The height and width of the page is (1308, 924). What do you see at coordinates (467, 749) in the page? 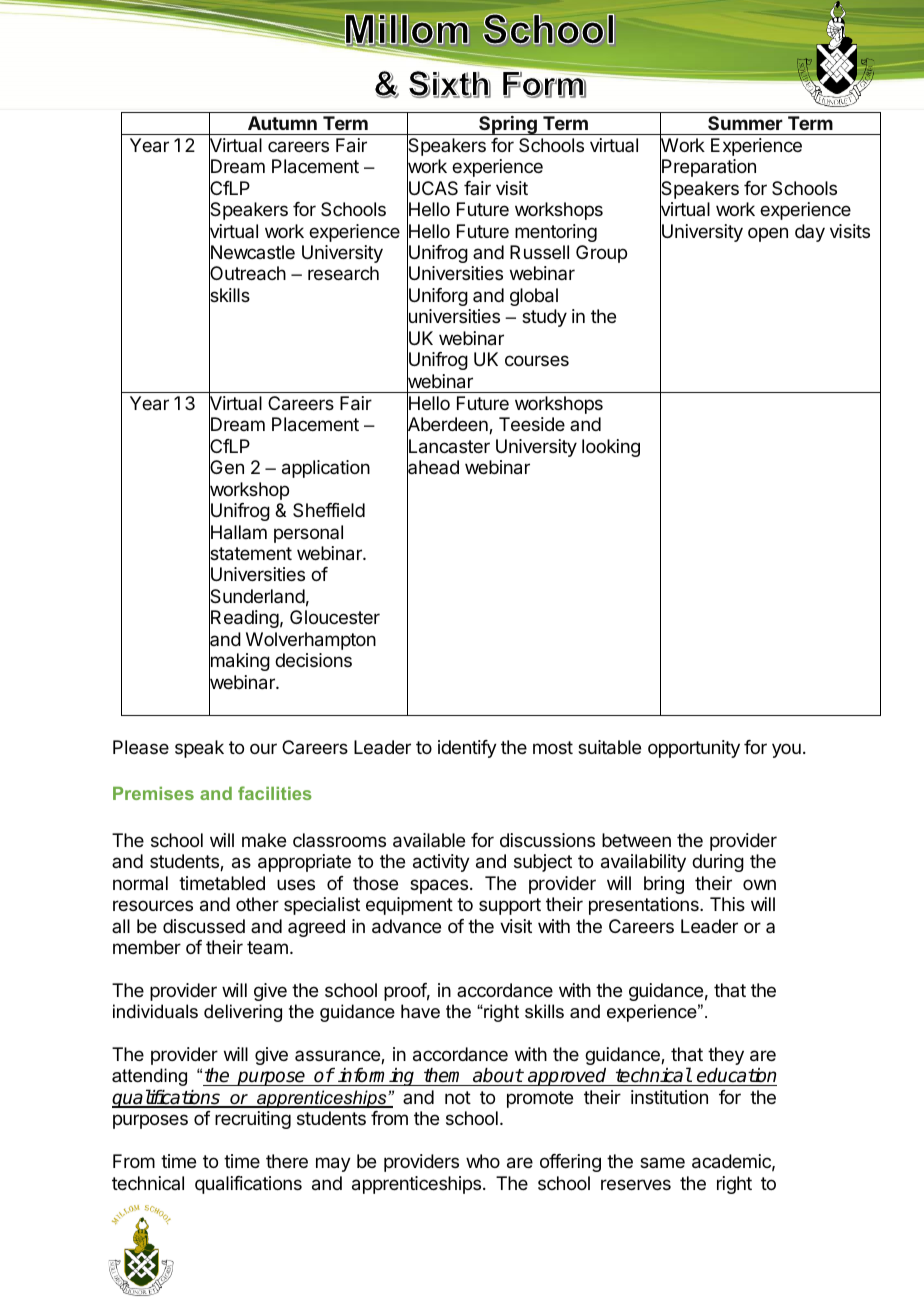
I see `identify` at bounding box center [467, 749].
